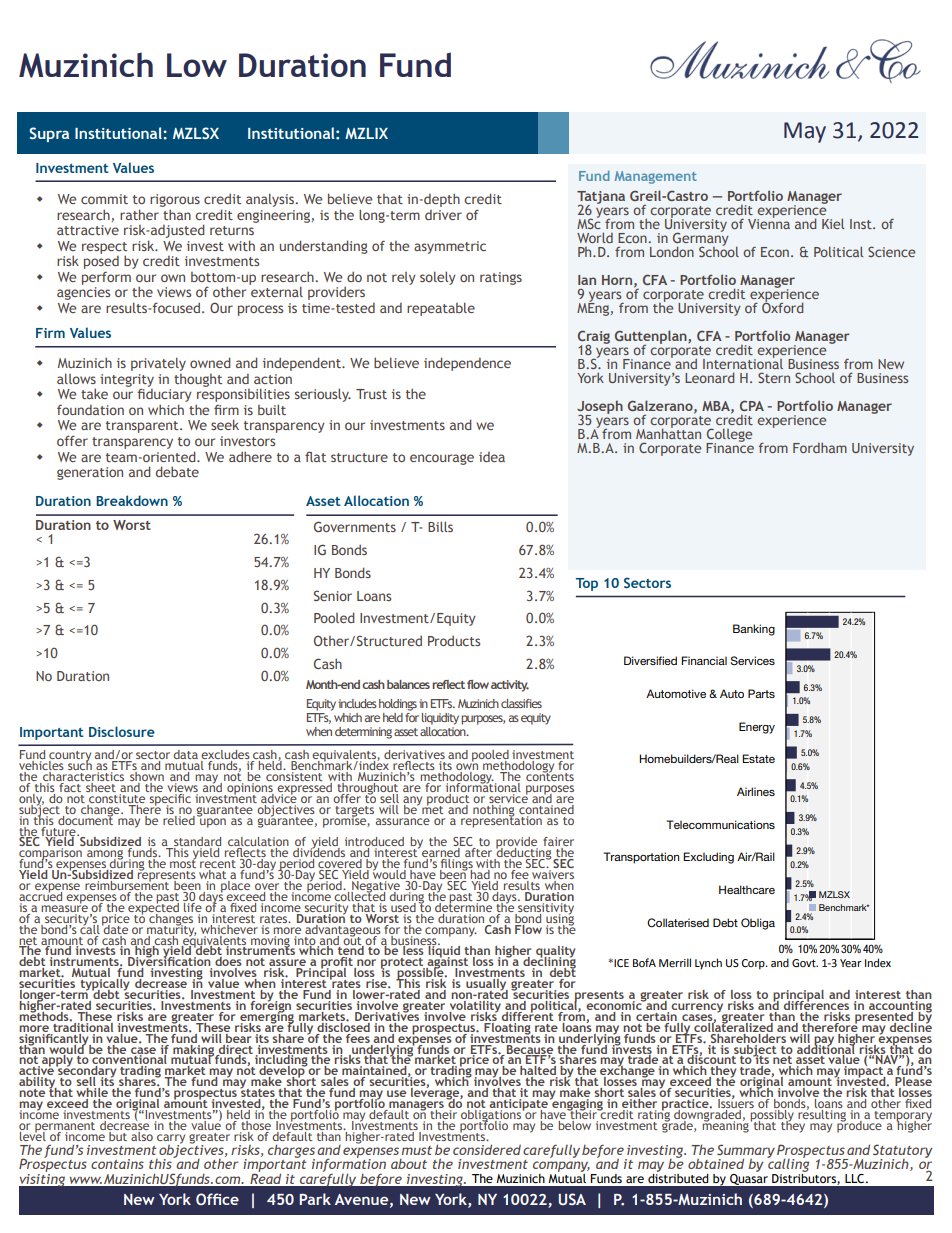 This screenshot has height=1233, width=952. I want to click on commit, so click(104, 199).
